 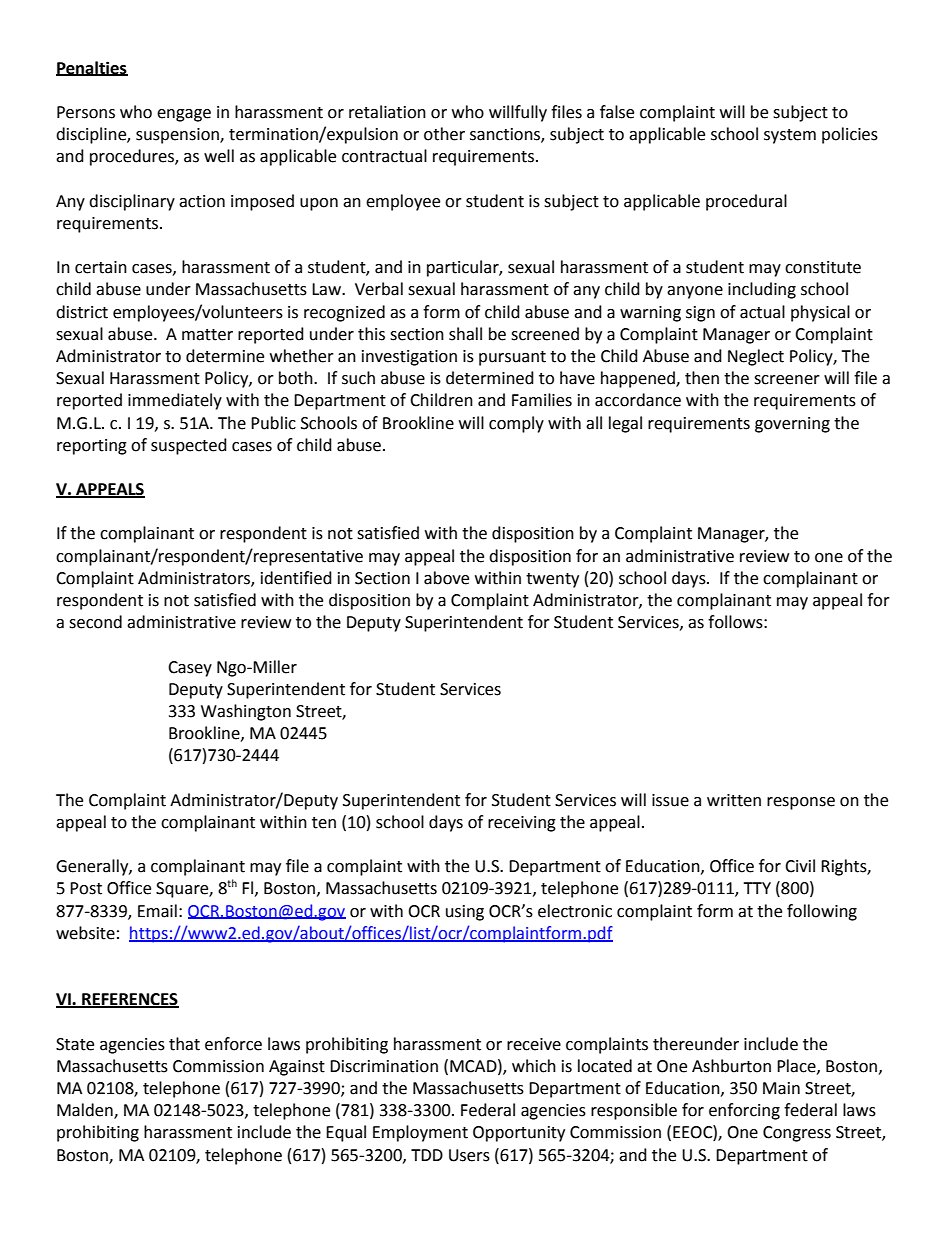 I want to click on other, so click(x=444, y=134).
